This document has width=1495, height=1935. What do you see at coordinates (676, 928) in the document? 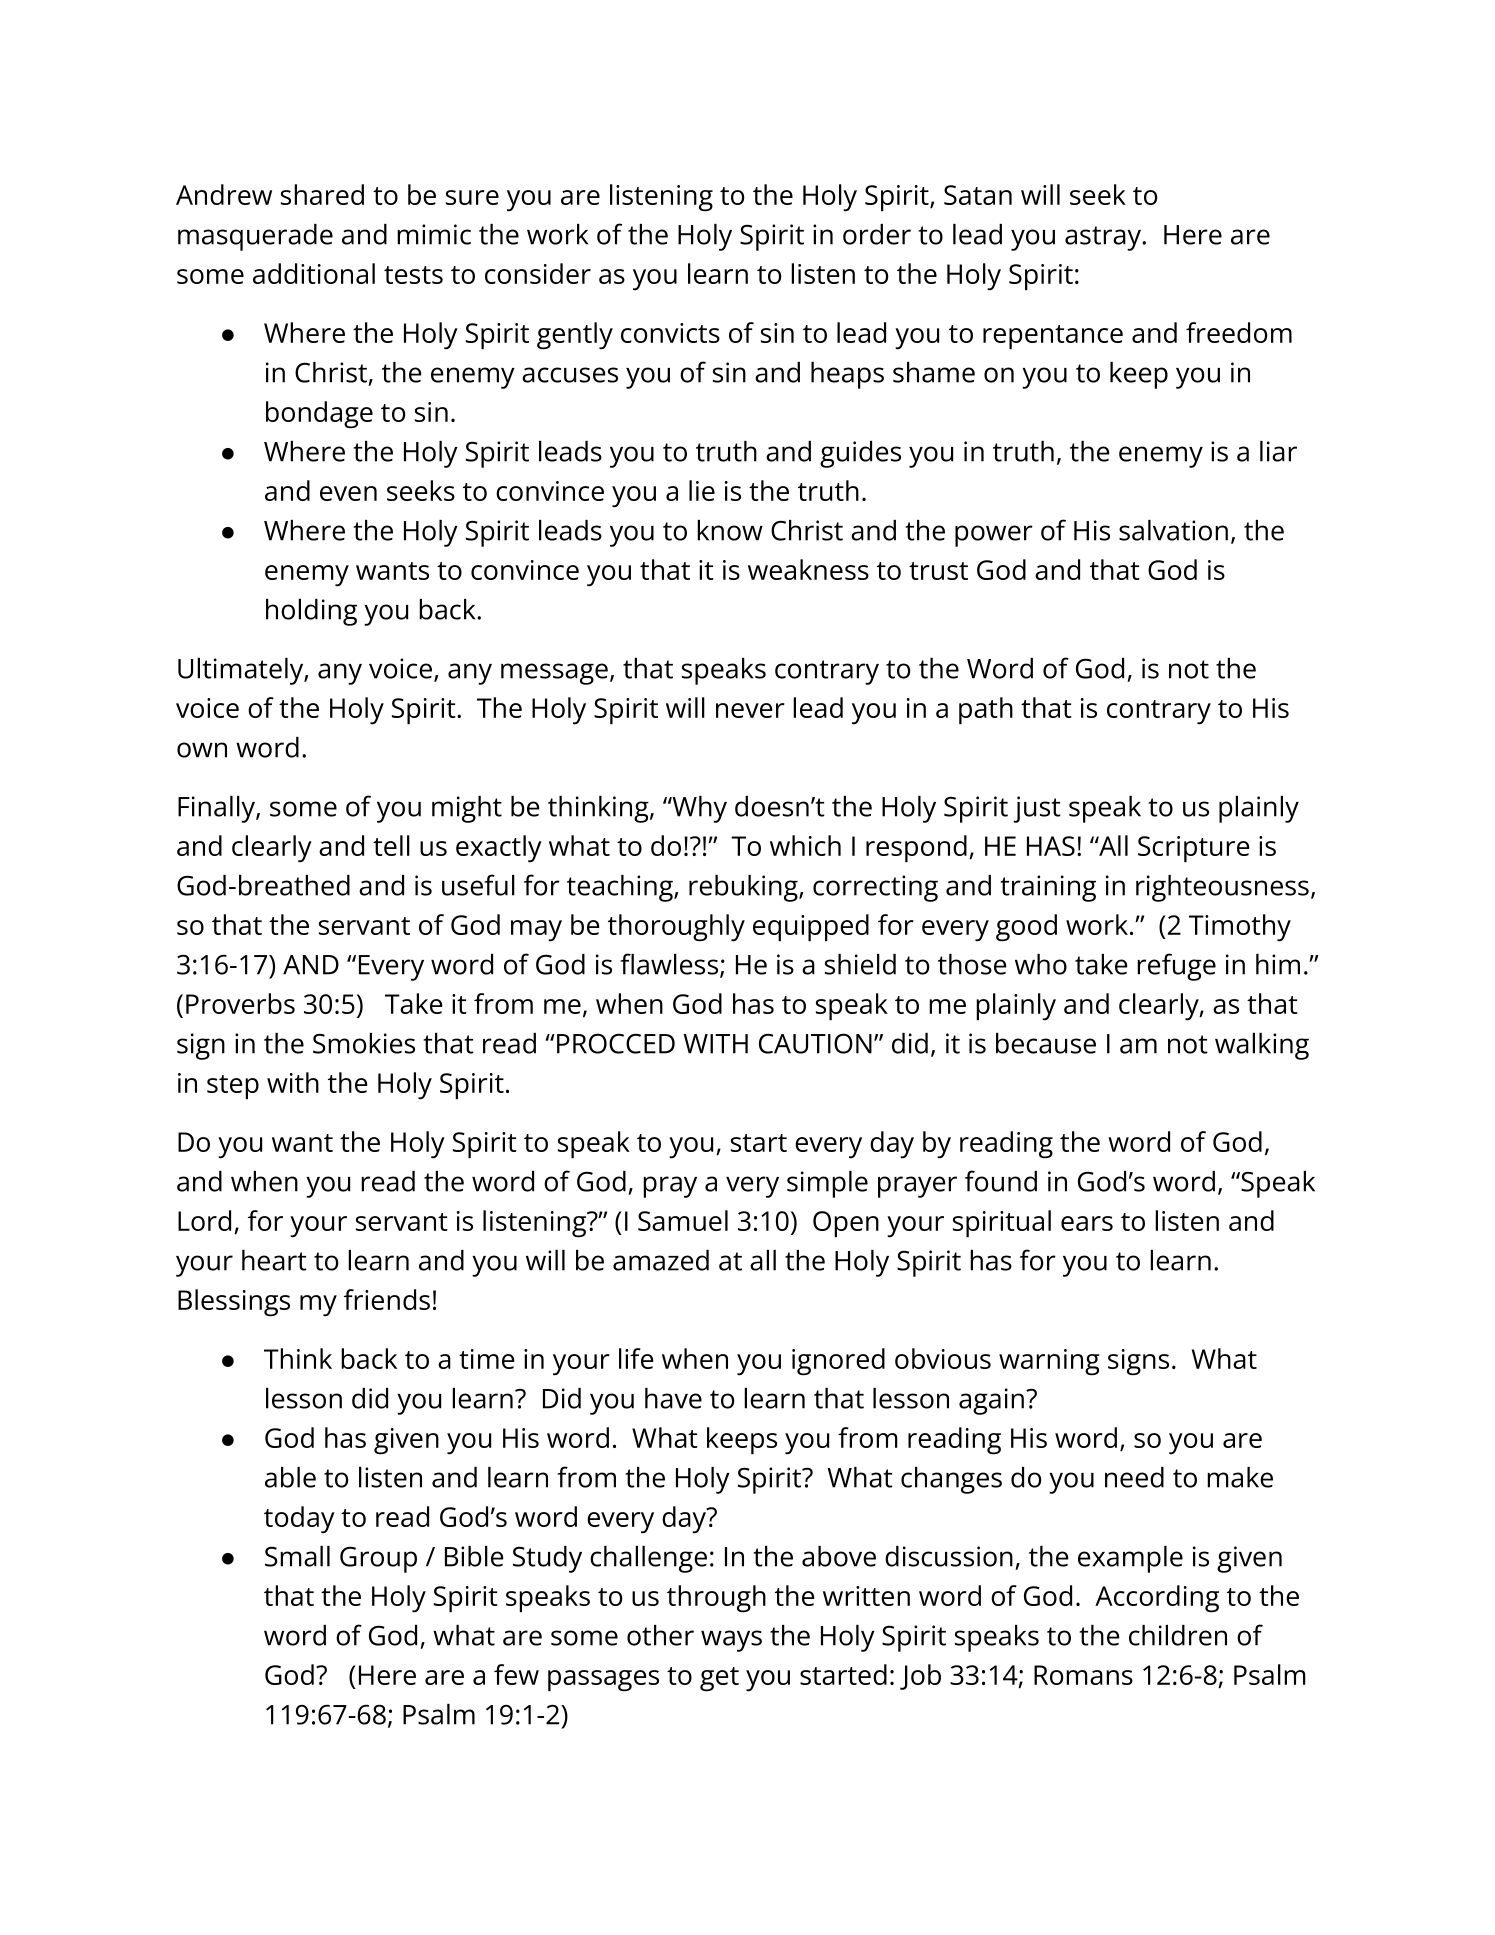
I see `thoroughly` at bounding box center [676, 928].
